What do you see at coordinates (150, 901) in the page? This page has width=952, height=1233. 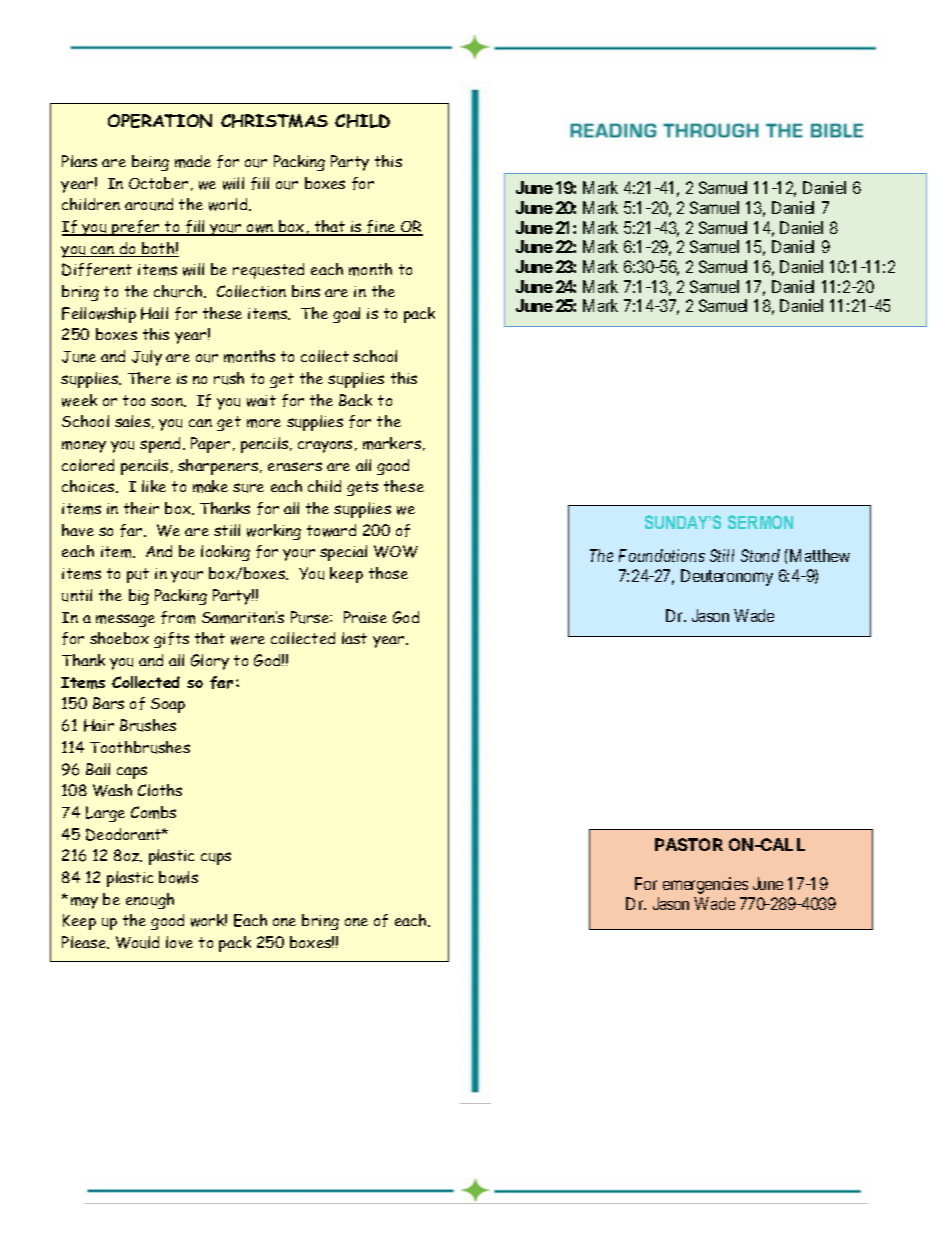 I see `enough` at bounding box center [150, 901].
